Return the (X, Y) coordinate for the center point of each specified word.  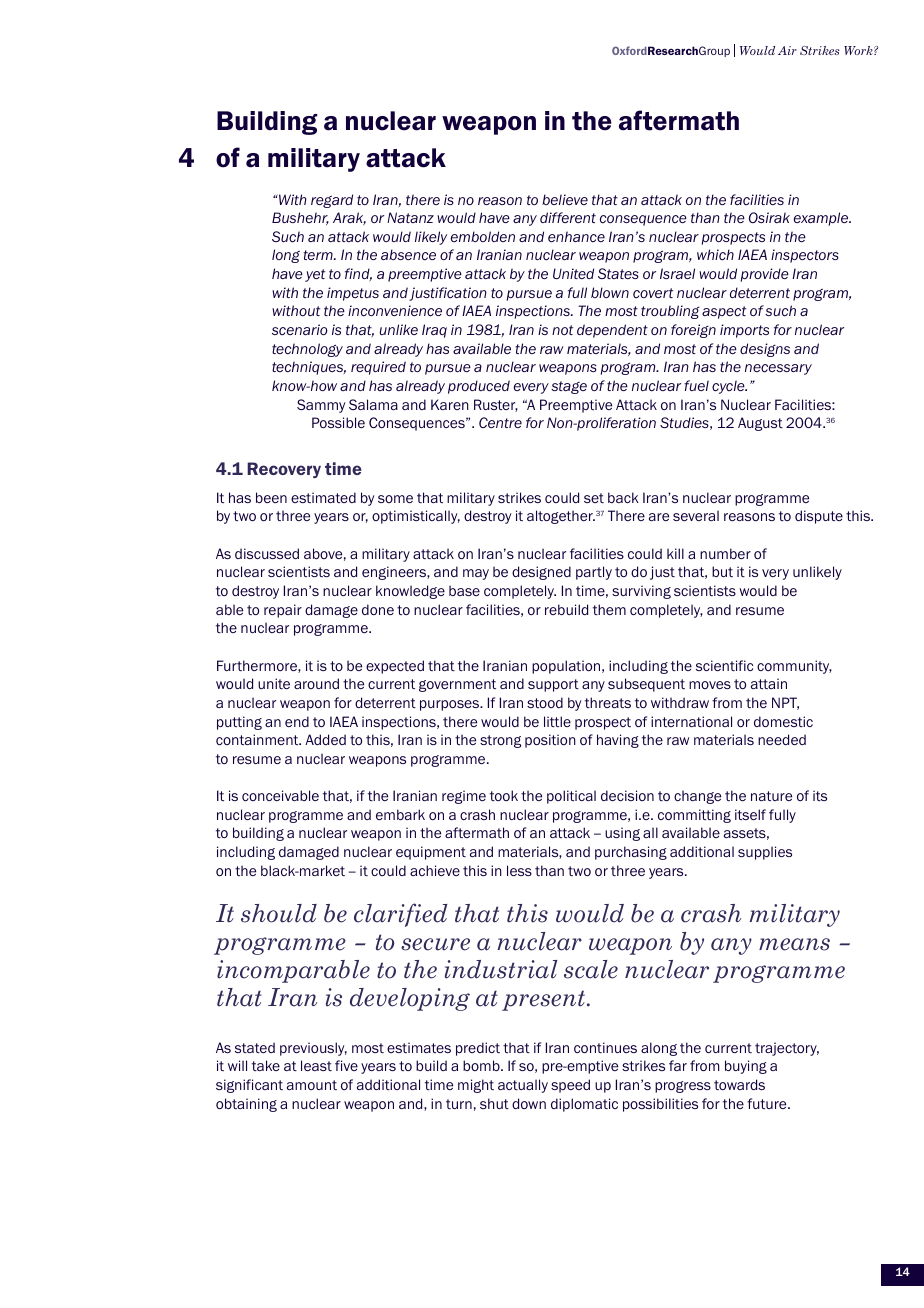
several (696, 515)
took (504, 795)
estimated (323, 497)
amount (312, 1085)
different (568, 217)
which (715, 255)
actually (523, 1086)
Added (325, 739)
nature (771, 796)
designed (541, 573)
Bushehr (300, 218)
